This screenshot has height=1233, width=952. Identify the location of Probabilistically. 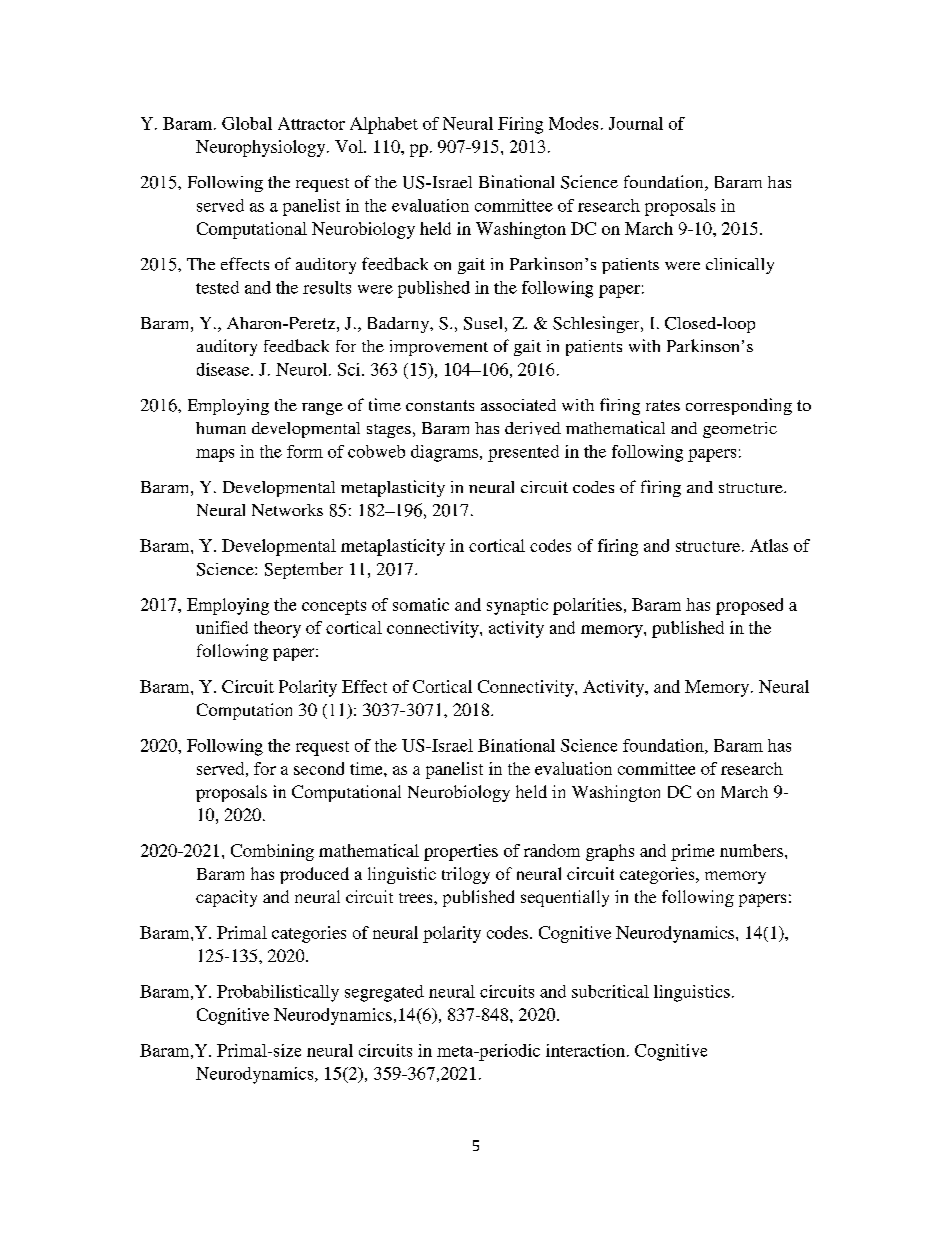
(278, 993).
